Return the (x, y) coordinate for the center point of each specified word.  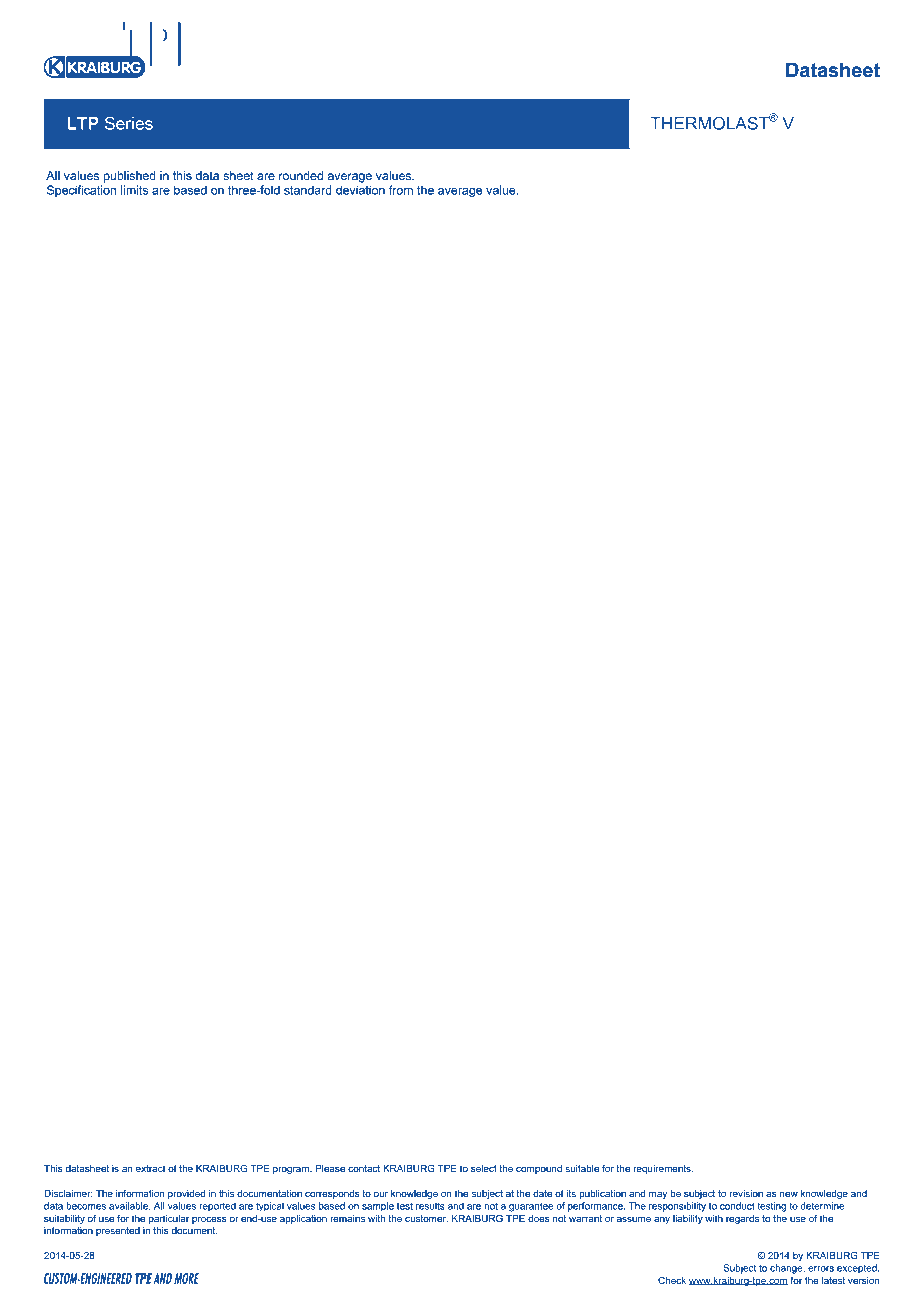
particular (169, 1219)
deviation (360, 190)
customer (426, 1218)
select (484, 1168)
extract (150, 1168)
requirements (663, 1169)
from (400, 190)
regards (742, 1219)
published (130, 177)
